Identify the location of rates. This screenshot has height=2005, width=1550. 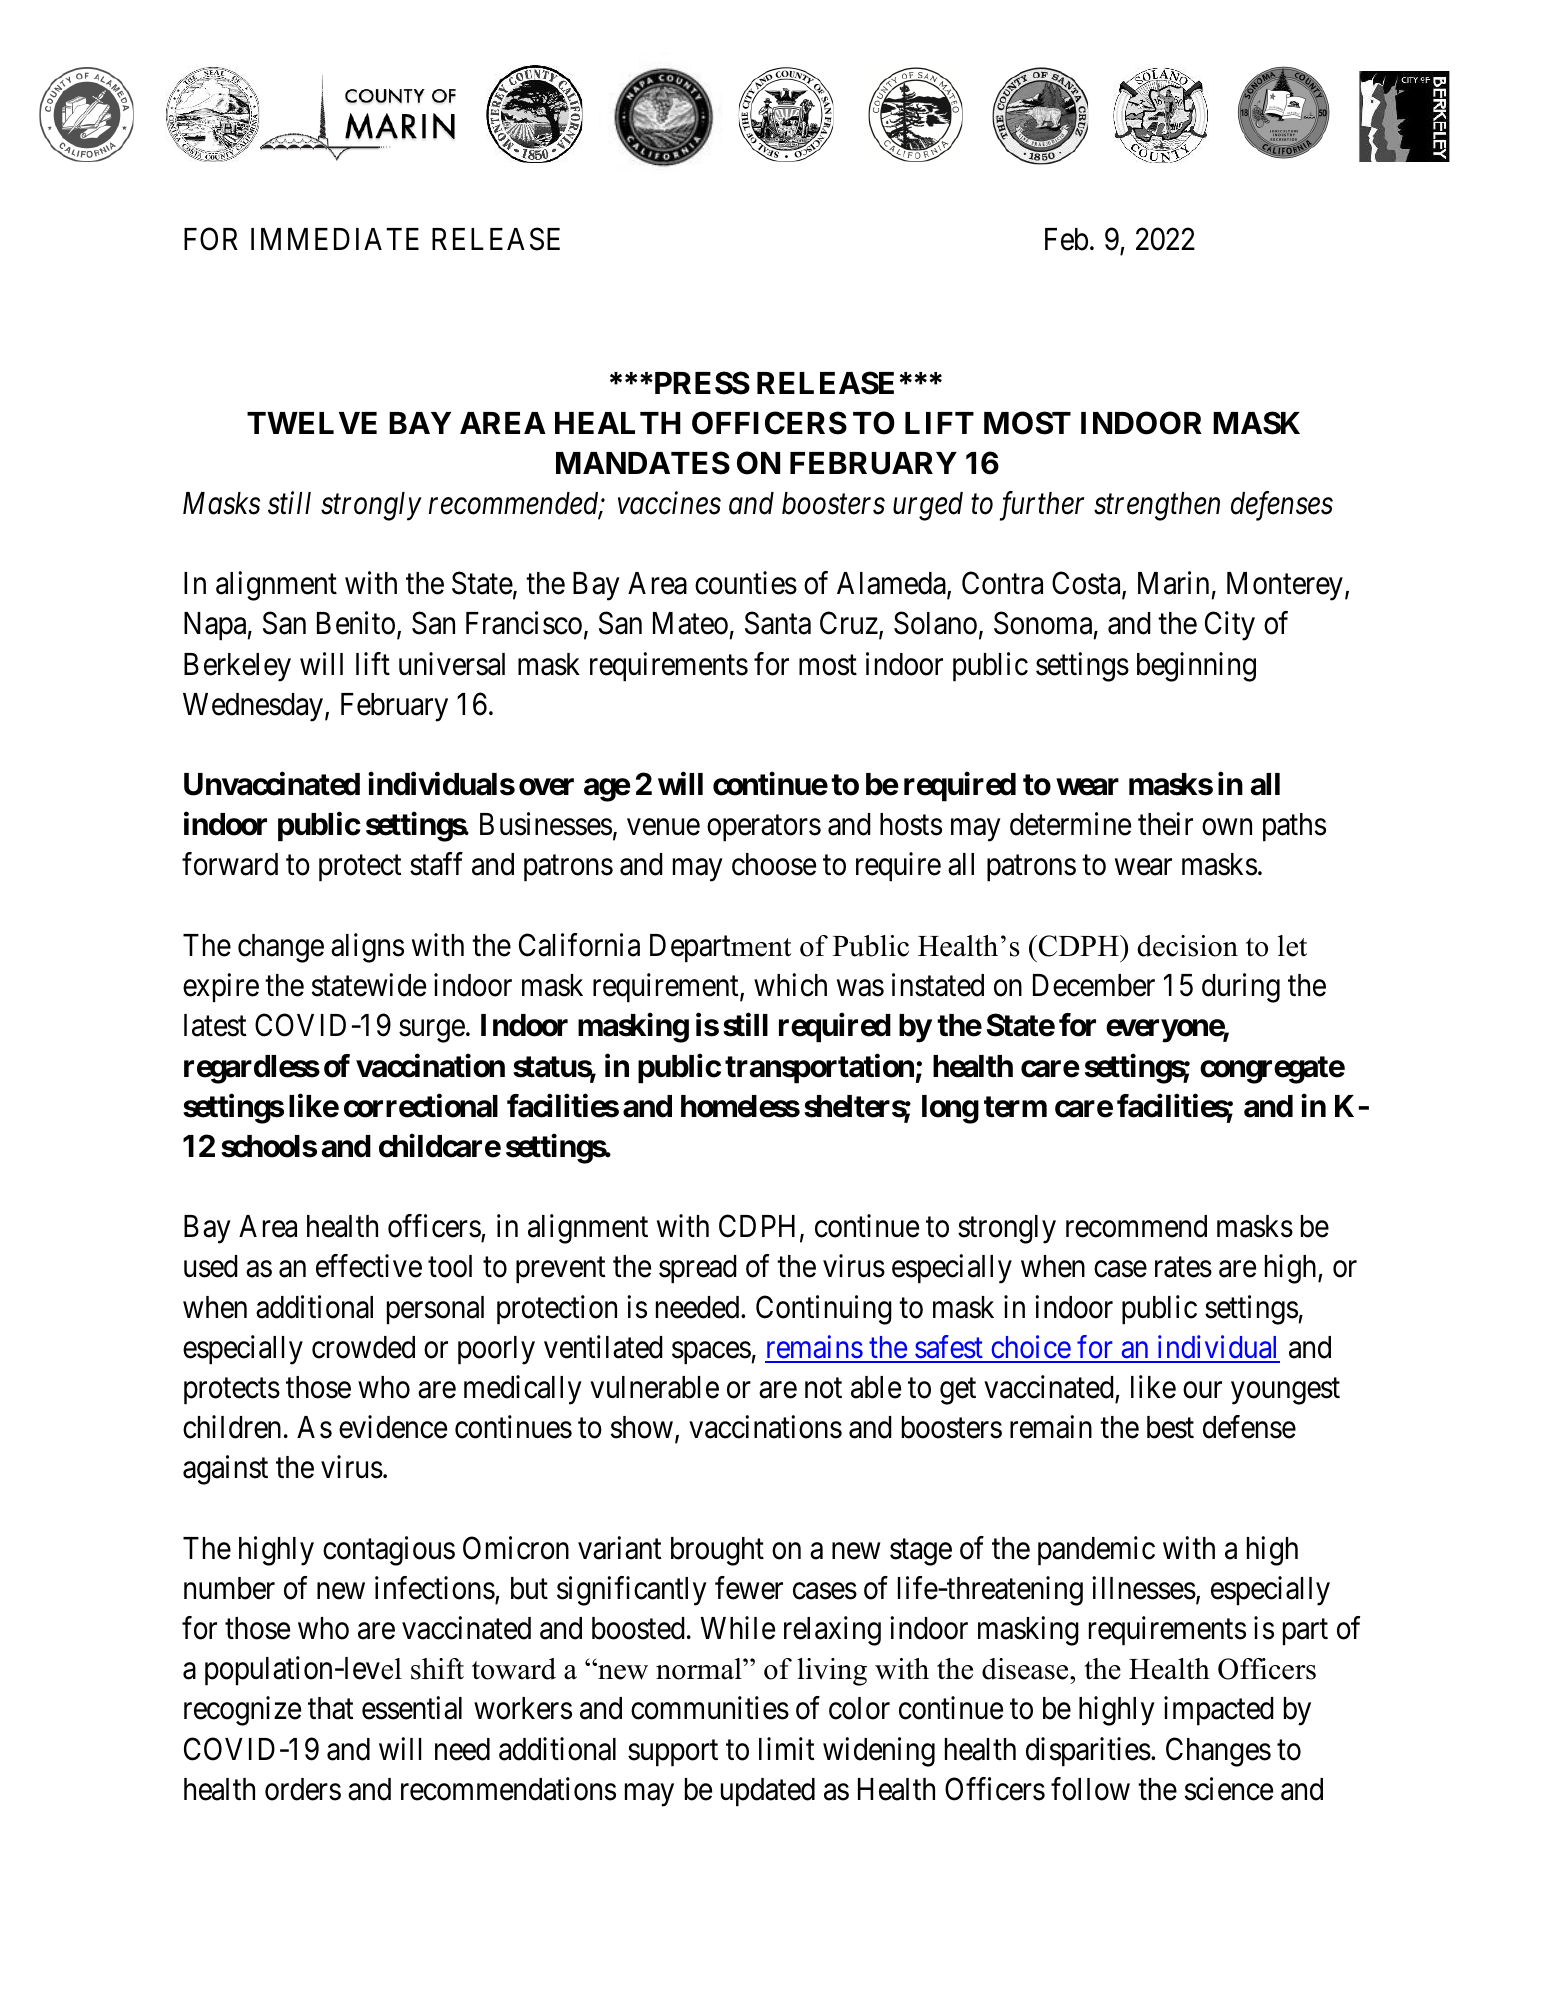
(1183, 1268).
